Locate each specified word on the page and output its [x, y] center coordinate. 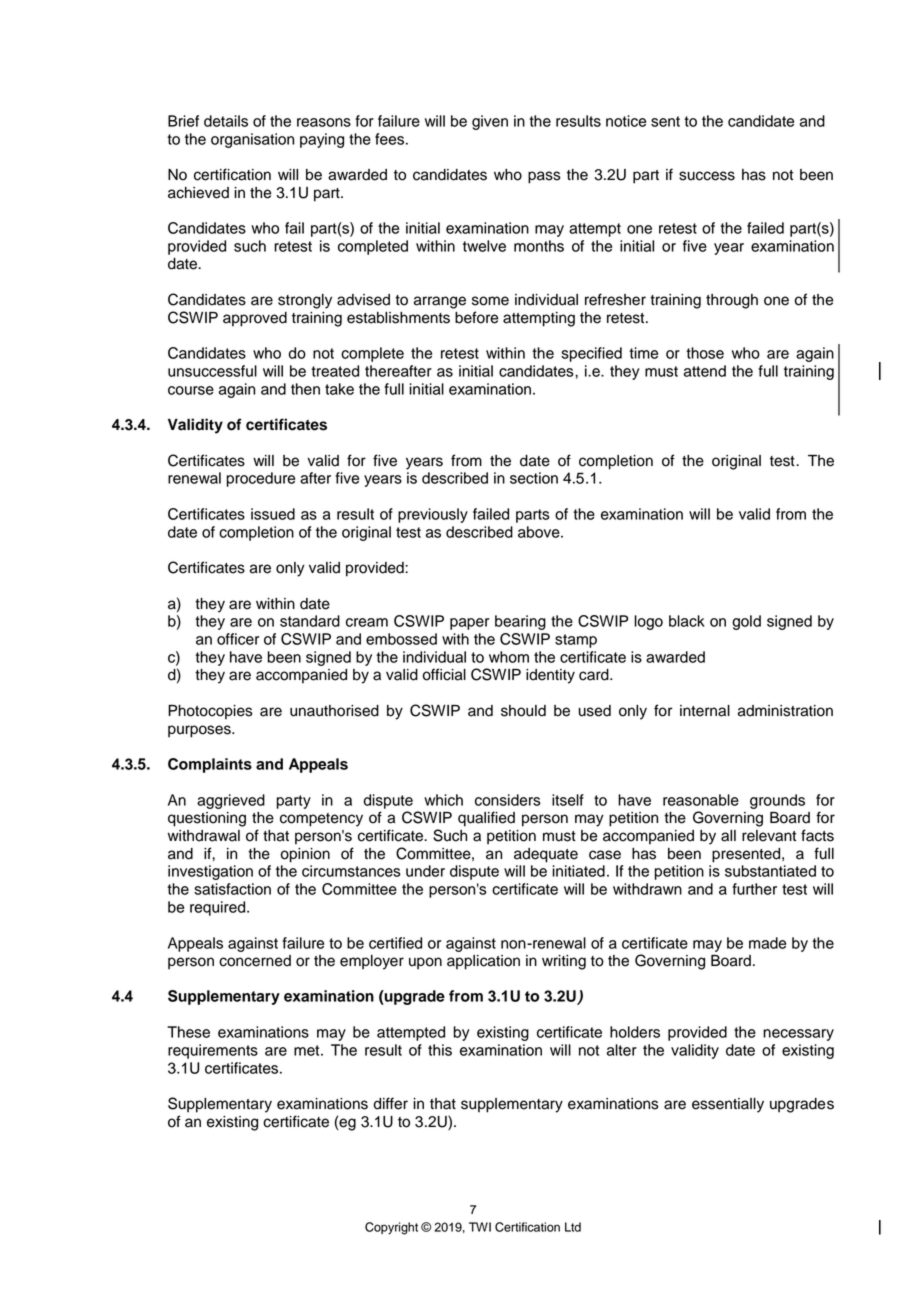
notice [626, 121]
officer [238, 639]
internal [705, 711]
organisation [252, 140]
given [490, 122]
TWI [480, 1227]
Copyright [391, 1228]
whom [509, 657]
